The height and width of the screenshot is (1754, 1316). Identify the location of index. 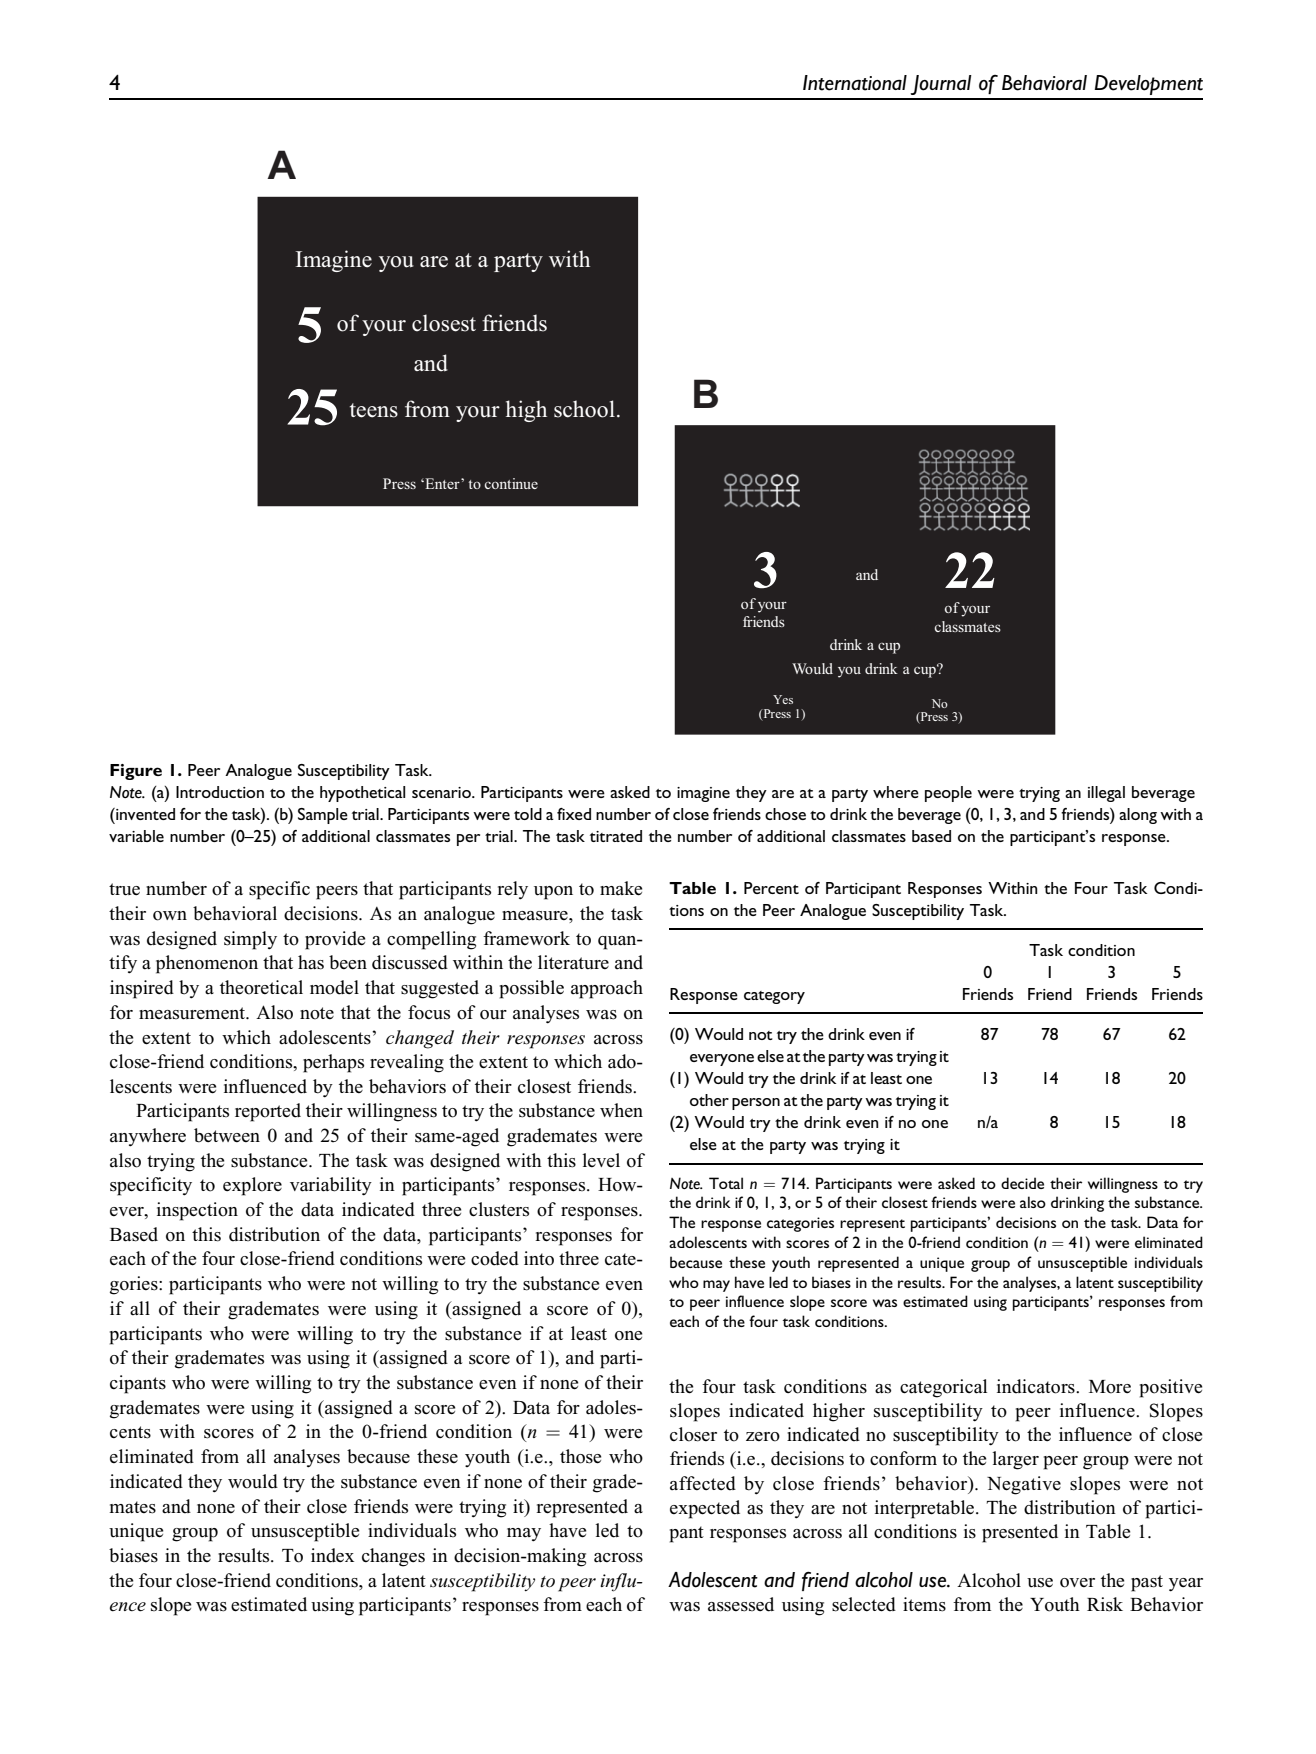
(332, 1555).
